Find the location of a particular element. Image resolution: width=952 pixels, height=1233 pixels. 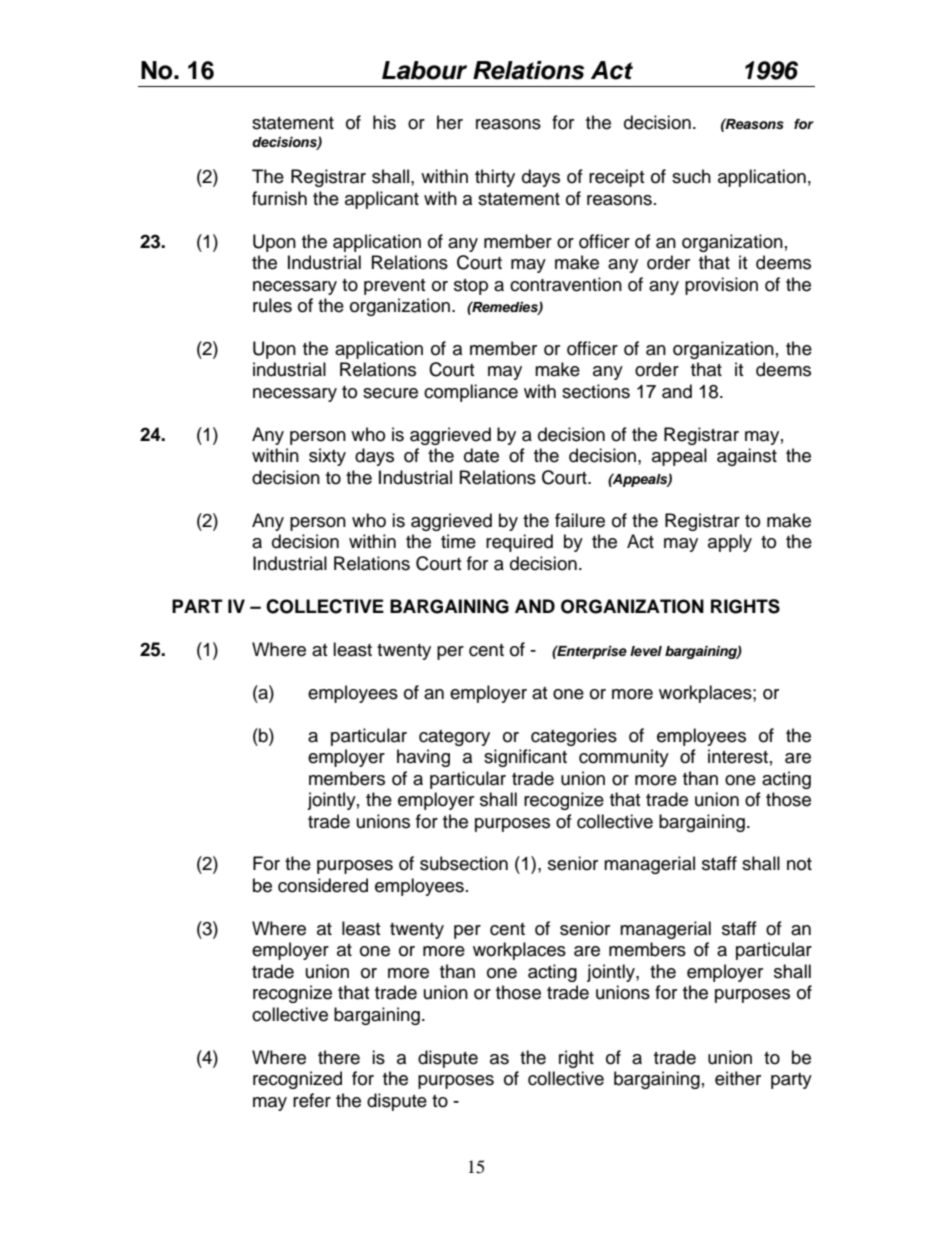

there is located at coordinates (339, 1057).
